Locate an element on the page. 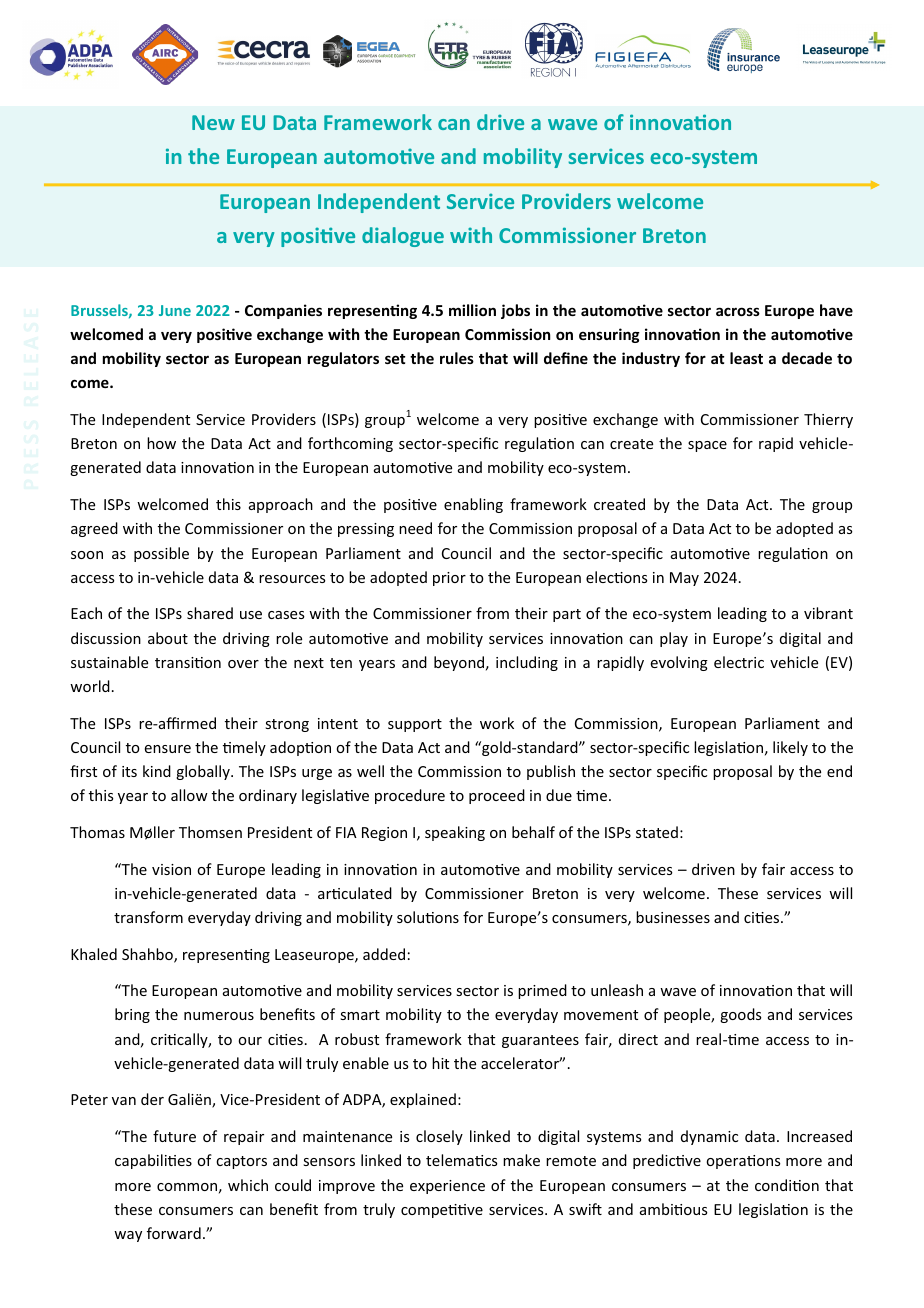 This image has height=1308, width=924. transition is located at coordinates (188, 662).
